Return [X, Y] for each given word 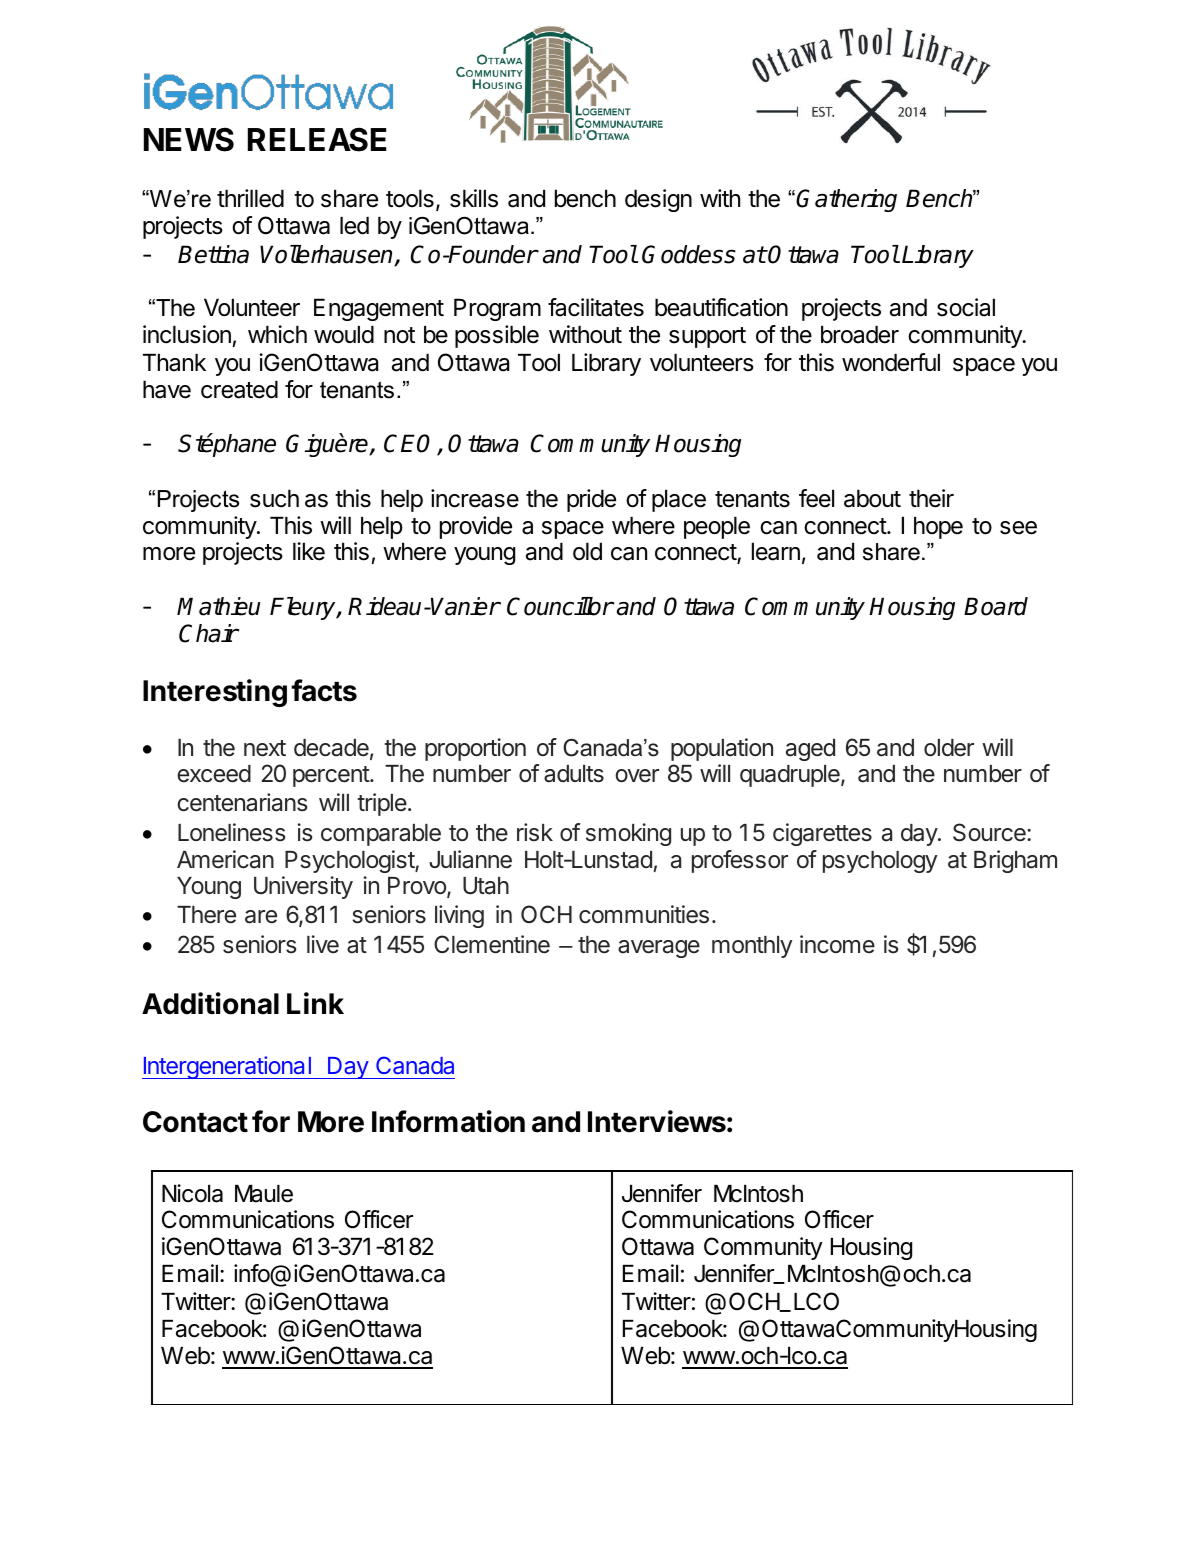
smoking [628, 834]
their [931, 498]
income [837, 944]
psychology [880, 862]
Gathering [846, 200]
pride [591, 500]
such [274, 498]
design [658, 200]
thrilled [250, 198]
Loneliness [232, 832]
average [659, 949]
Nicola [192, 1193]
